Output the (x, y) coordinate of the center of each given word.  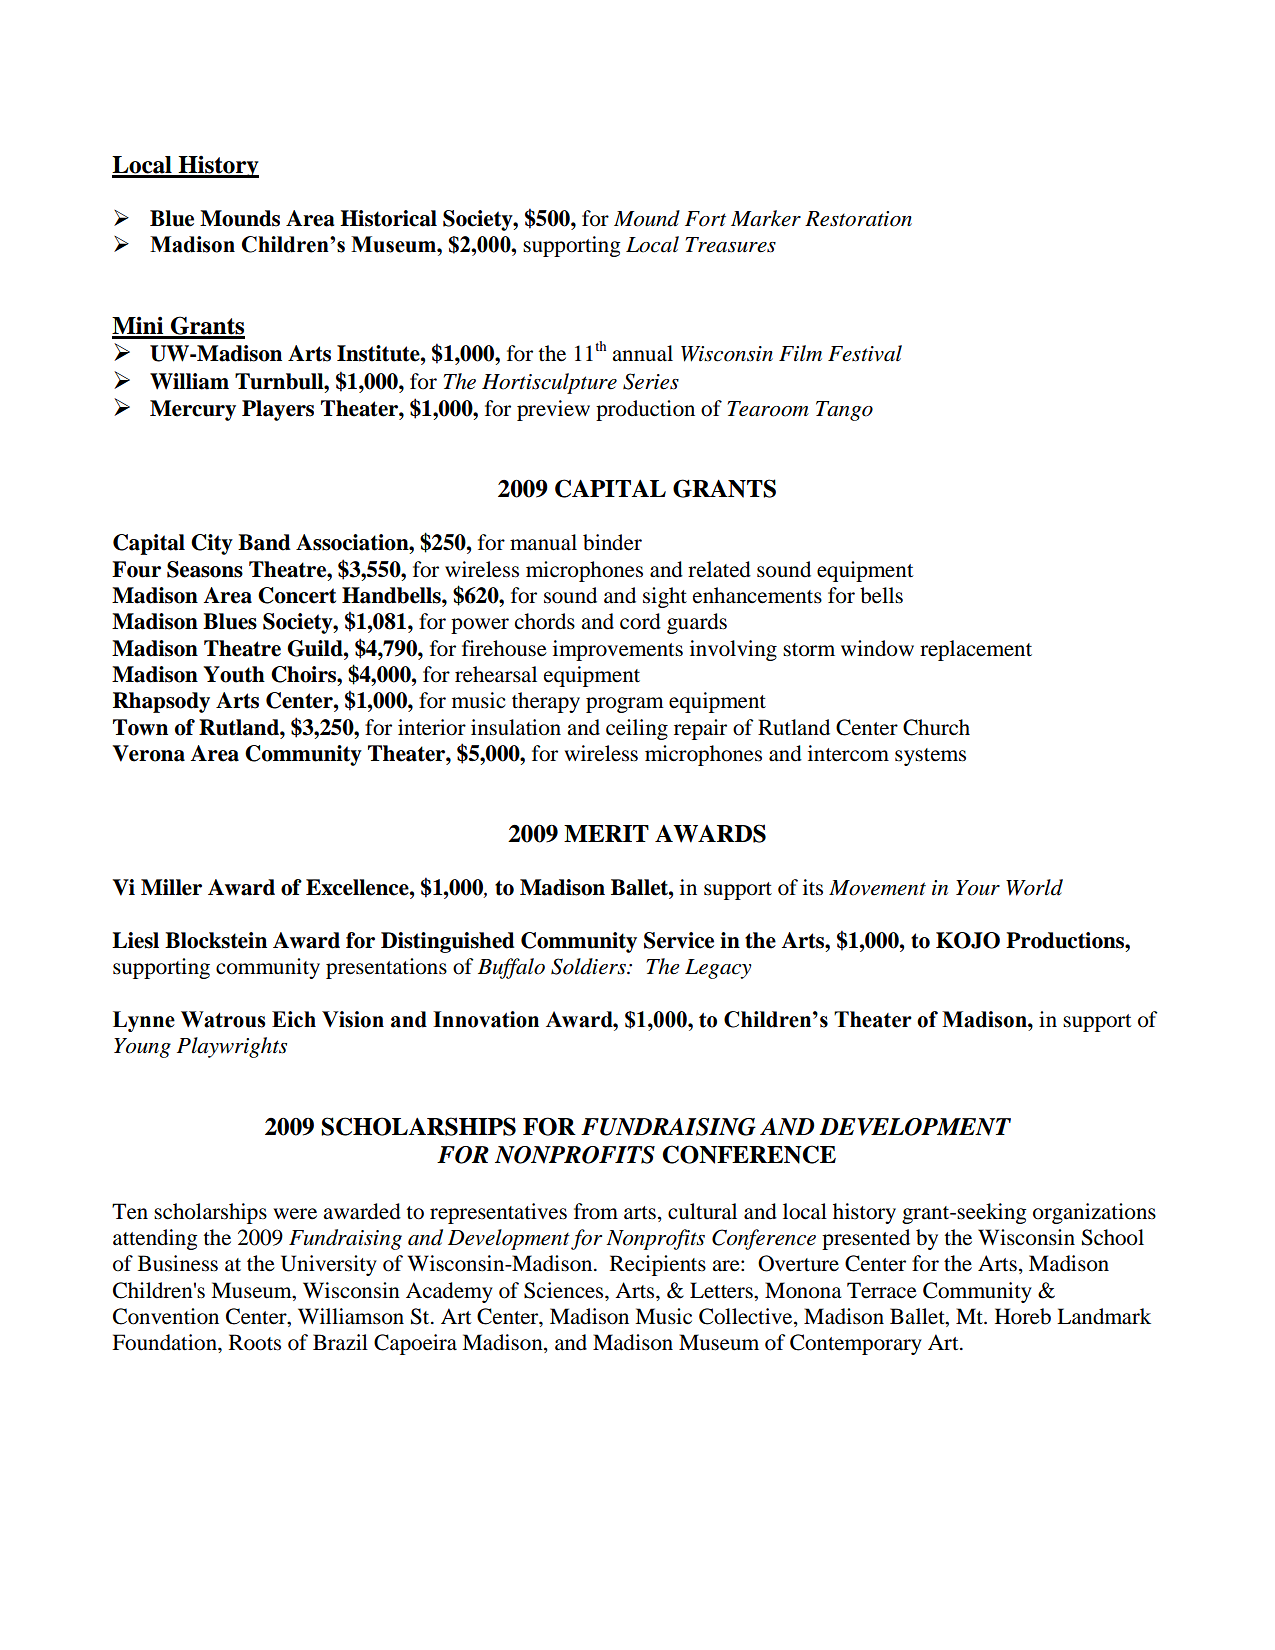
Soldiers (589, 966)
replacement (976, 650)
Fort (705, 219)
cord (640, 621)
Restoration (858, 219)
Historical (388, 218)
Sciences (565, 1290)
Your (978, 888)
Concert (297, 595)
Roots (255, 1342)
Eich (294, 1019)
